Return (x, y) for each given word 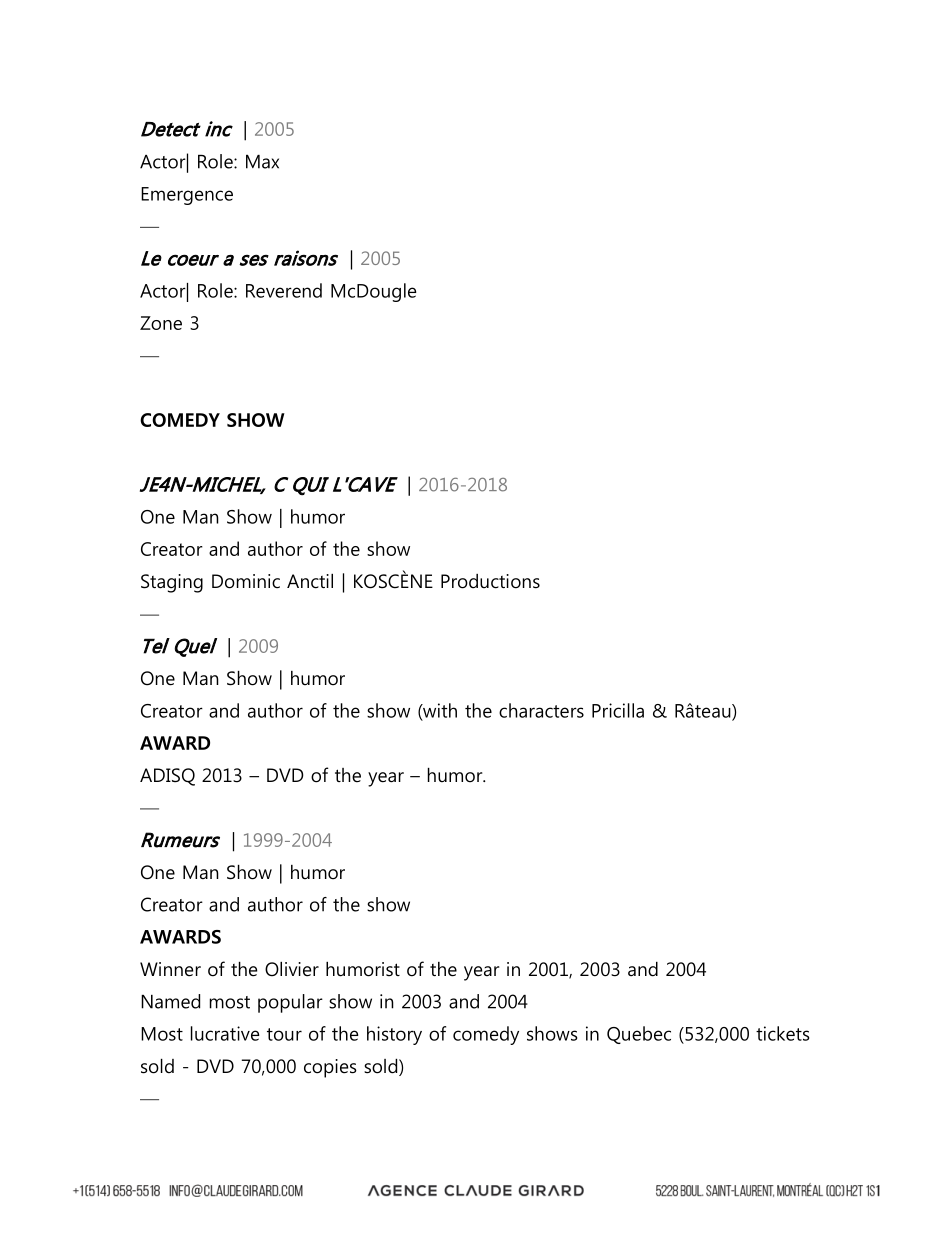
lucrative (225, 1033)
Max (262, 162)
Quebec (639, 1035)
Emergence (187, 196)
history (394, 1035)
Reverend (284, 290)
